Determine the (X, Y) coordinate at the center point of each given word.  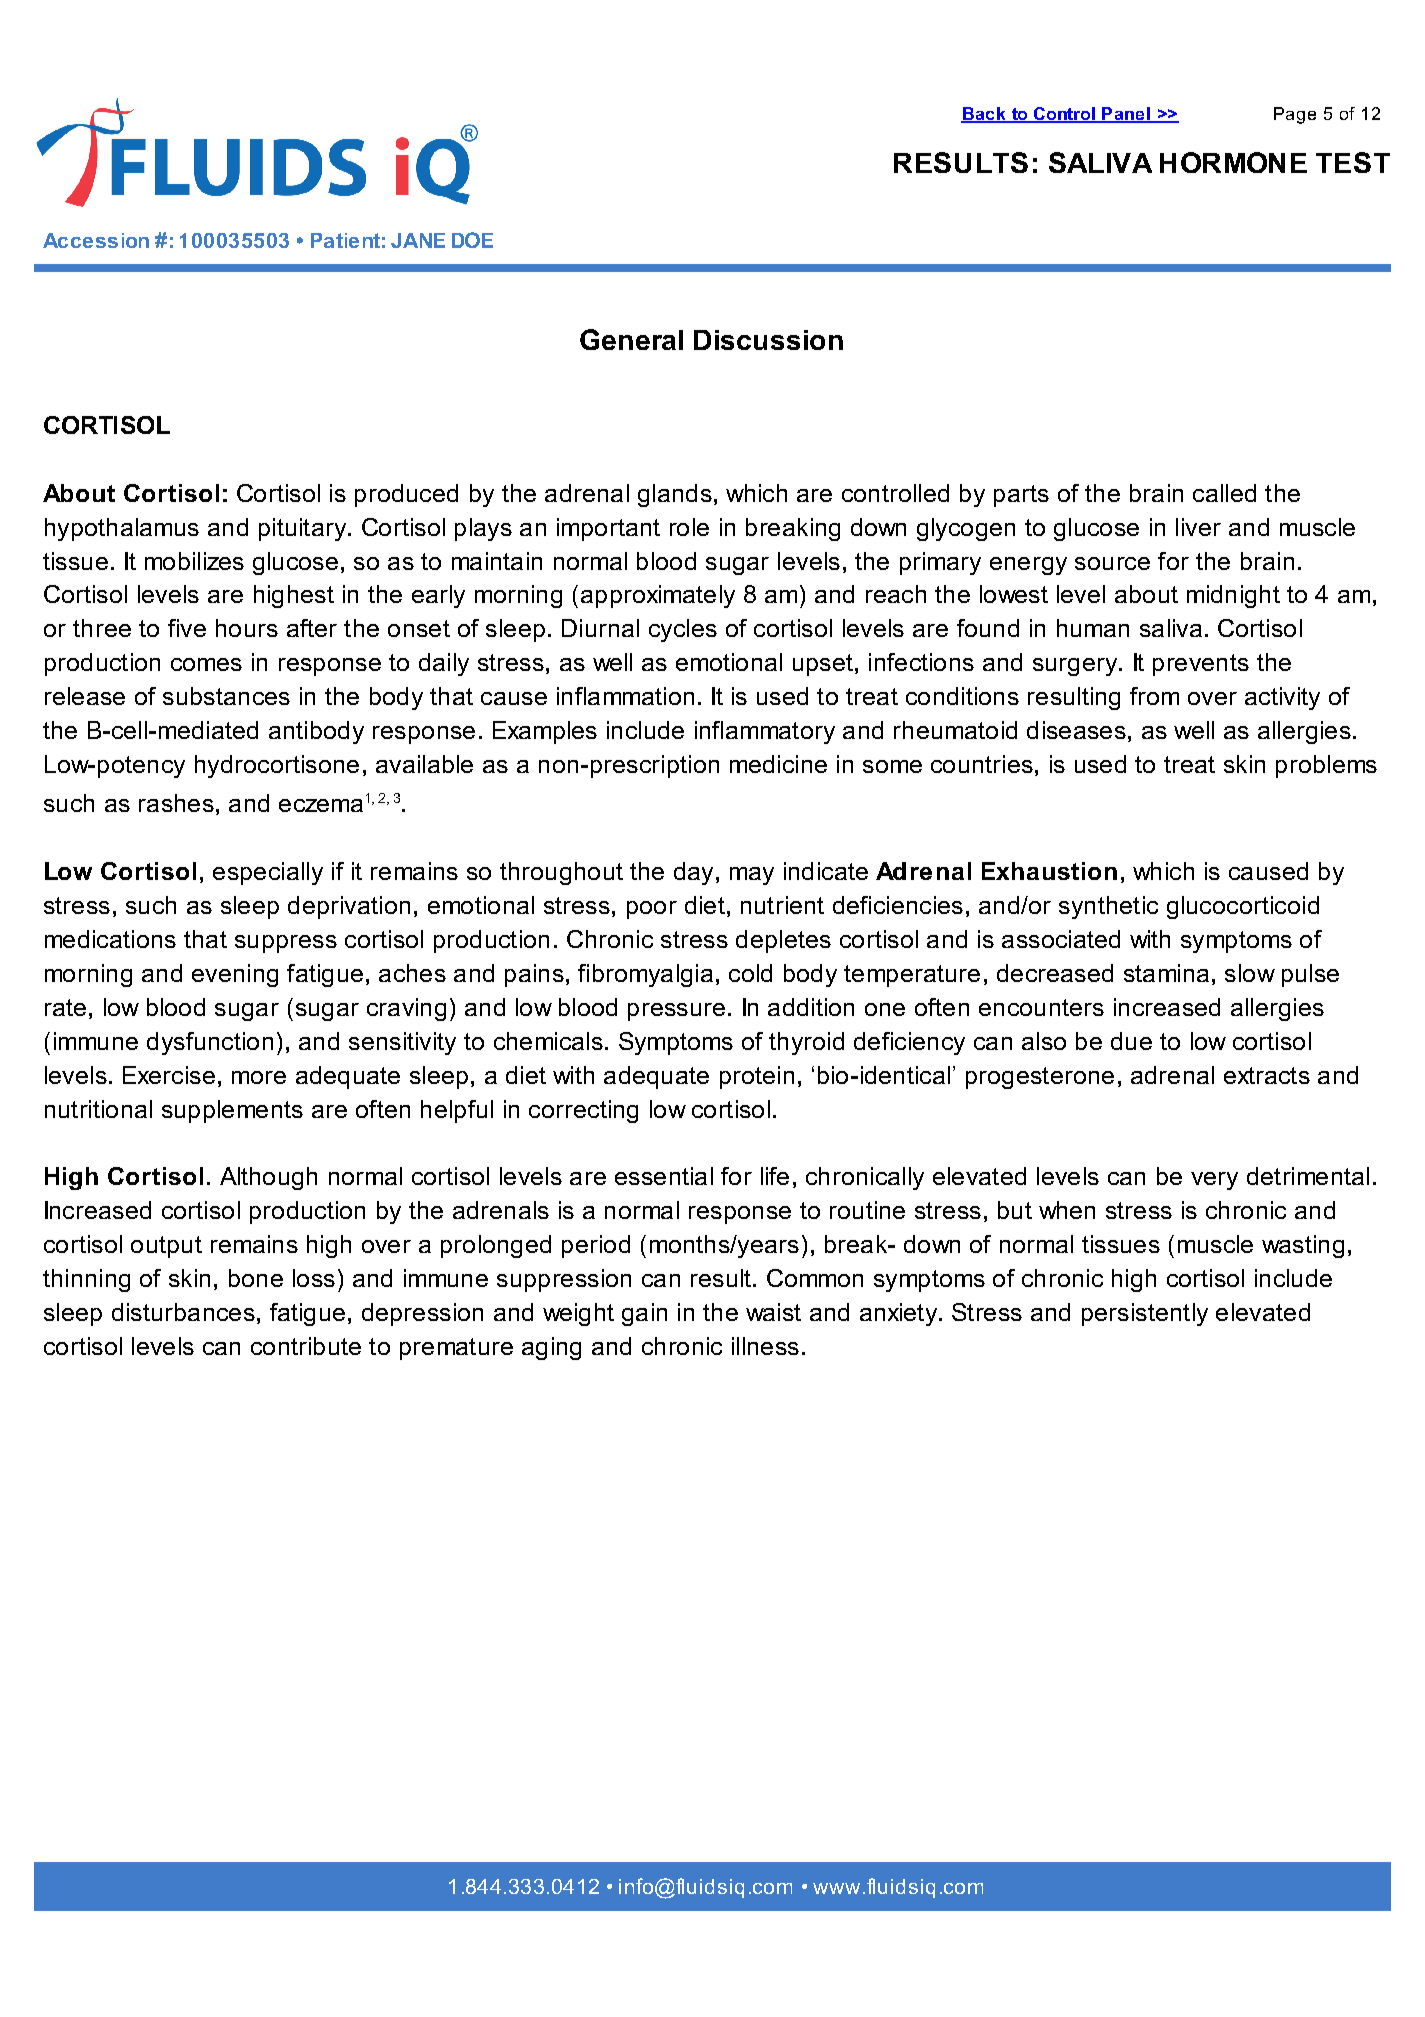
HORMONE (1233, 162)
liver (1198, 527)
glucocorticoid (1243, 907)
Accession (96, 240)
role (689, 527)
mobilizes (194, 561)
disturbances (183, 1312)
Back (984, 114)
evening (235, 975)
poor (652, 910)
